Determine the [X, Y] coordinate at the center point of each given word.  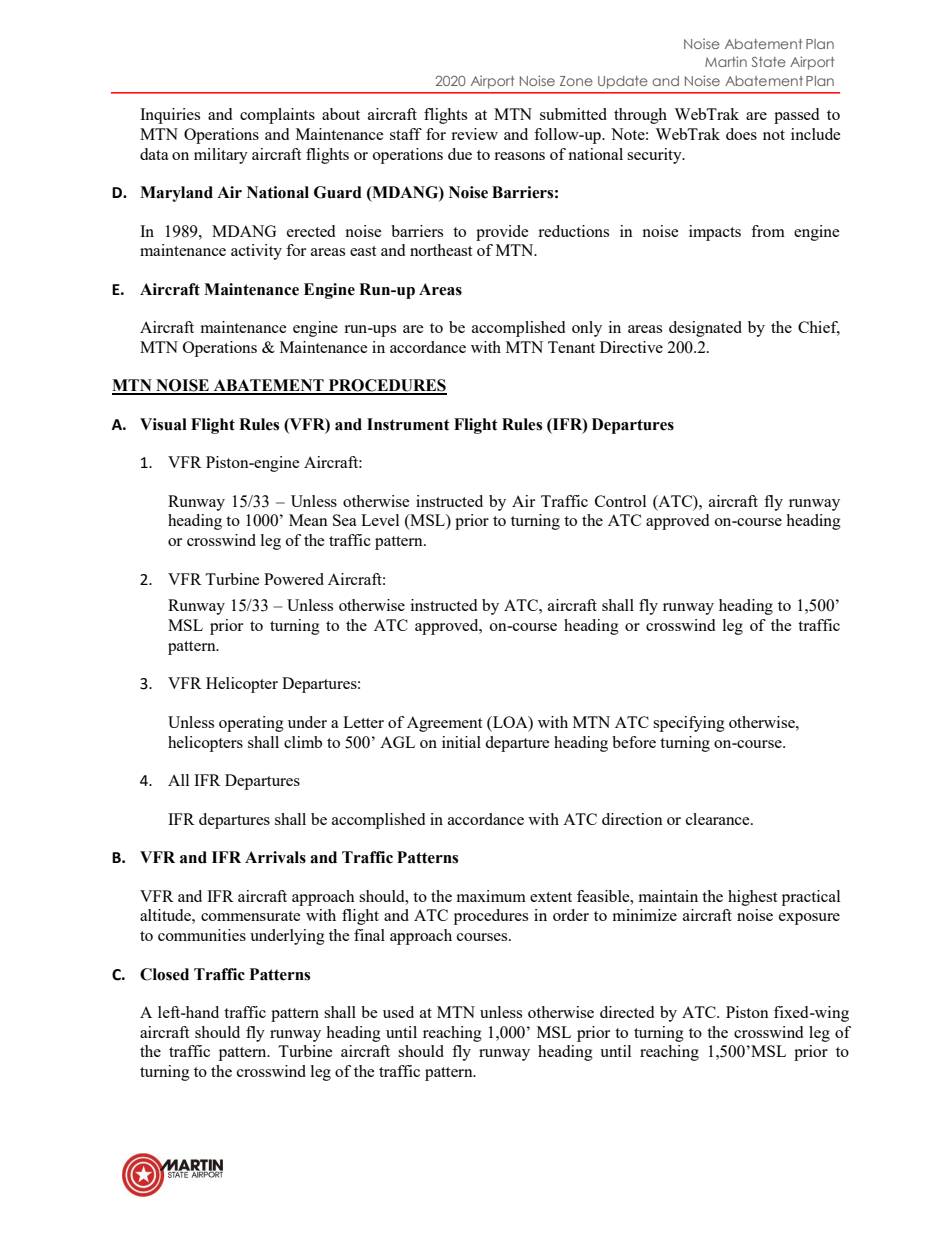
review [474, 134]
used [398, 1012]
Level [380, 520]
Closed [164, 974]
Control [620, 501]
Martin [726, 61]
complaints [277, 116]
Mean [308, 520]
